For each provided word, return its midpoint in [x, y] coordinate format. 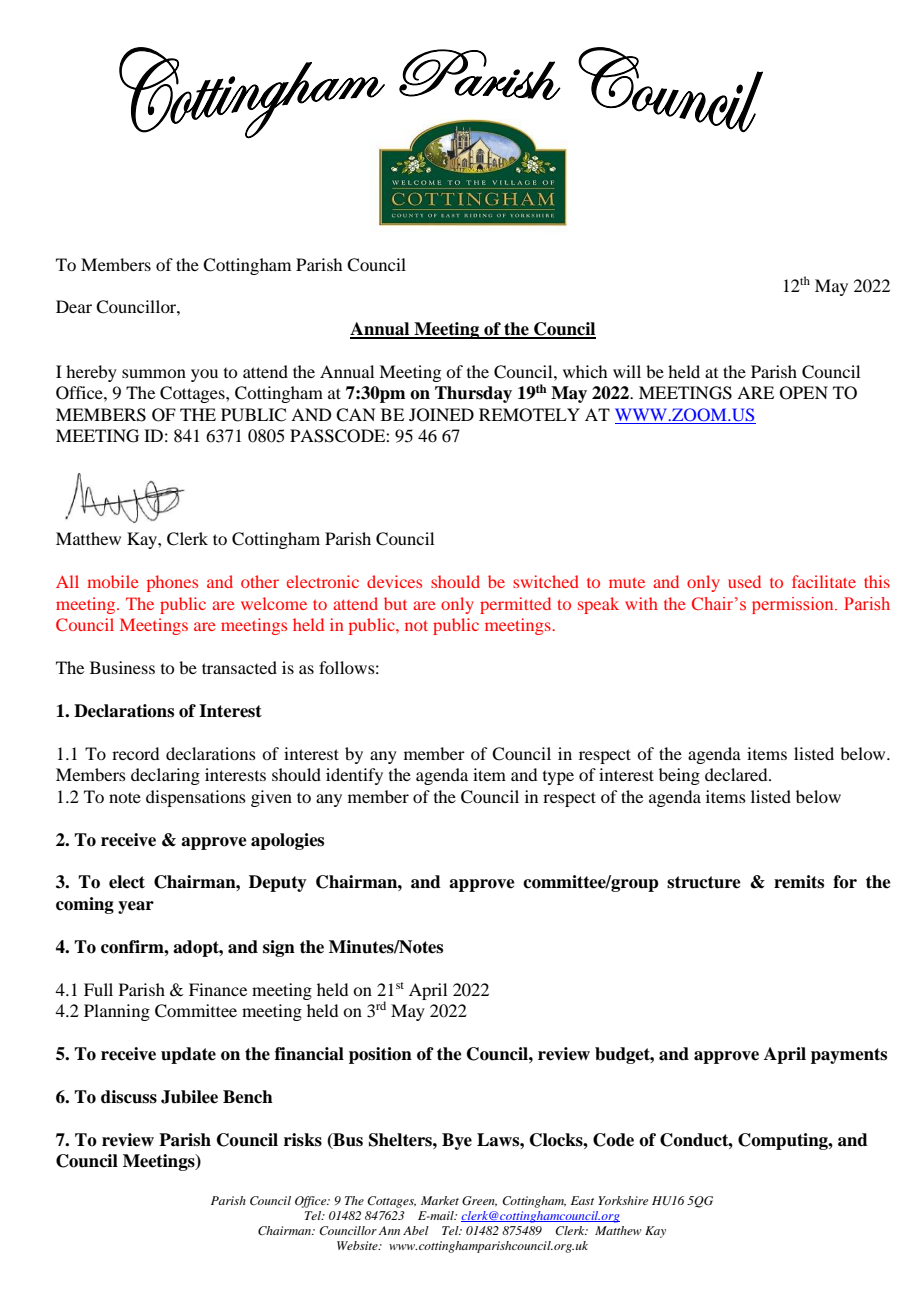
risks [303, 1140]
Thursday [473, 394]
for [845, 882]
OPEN [804, 393]
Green [479, 1201]
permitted [515, 605]
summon [154, 373]
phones [172, 583]
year [136, 907]
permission [794, 605]
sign [279, 948]
